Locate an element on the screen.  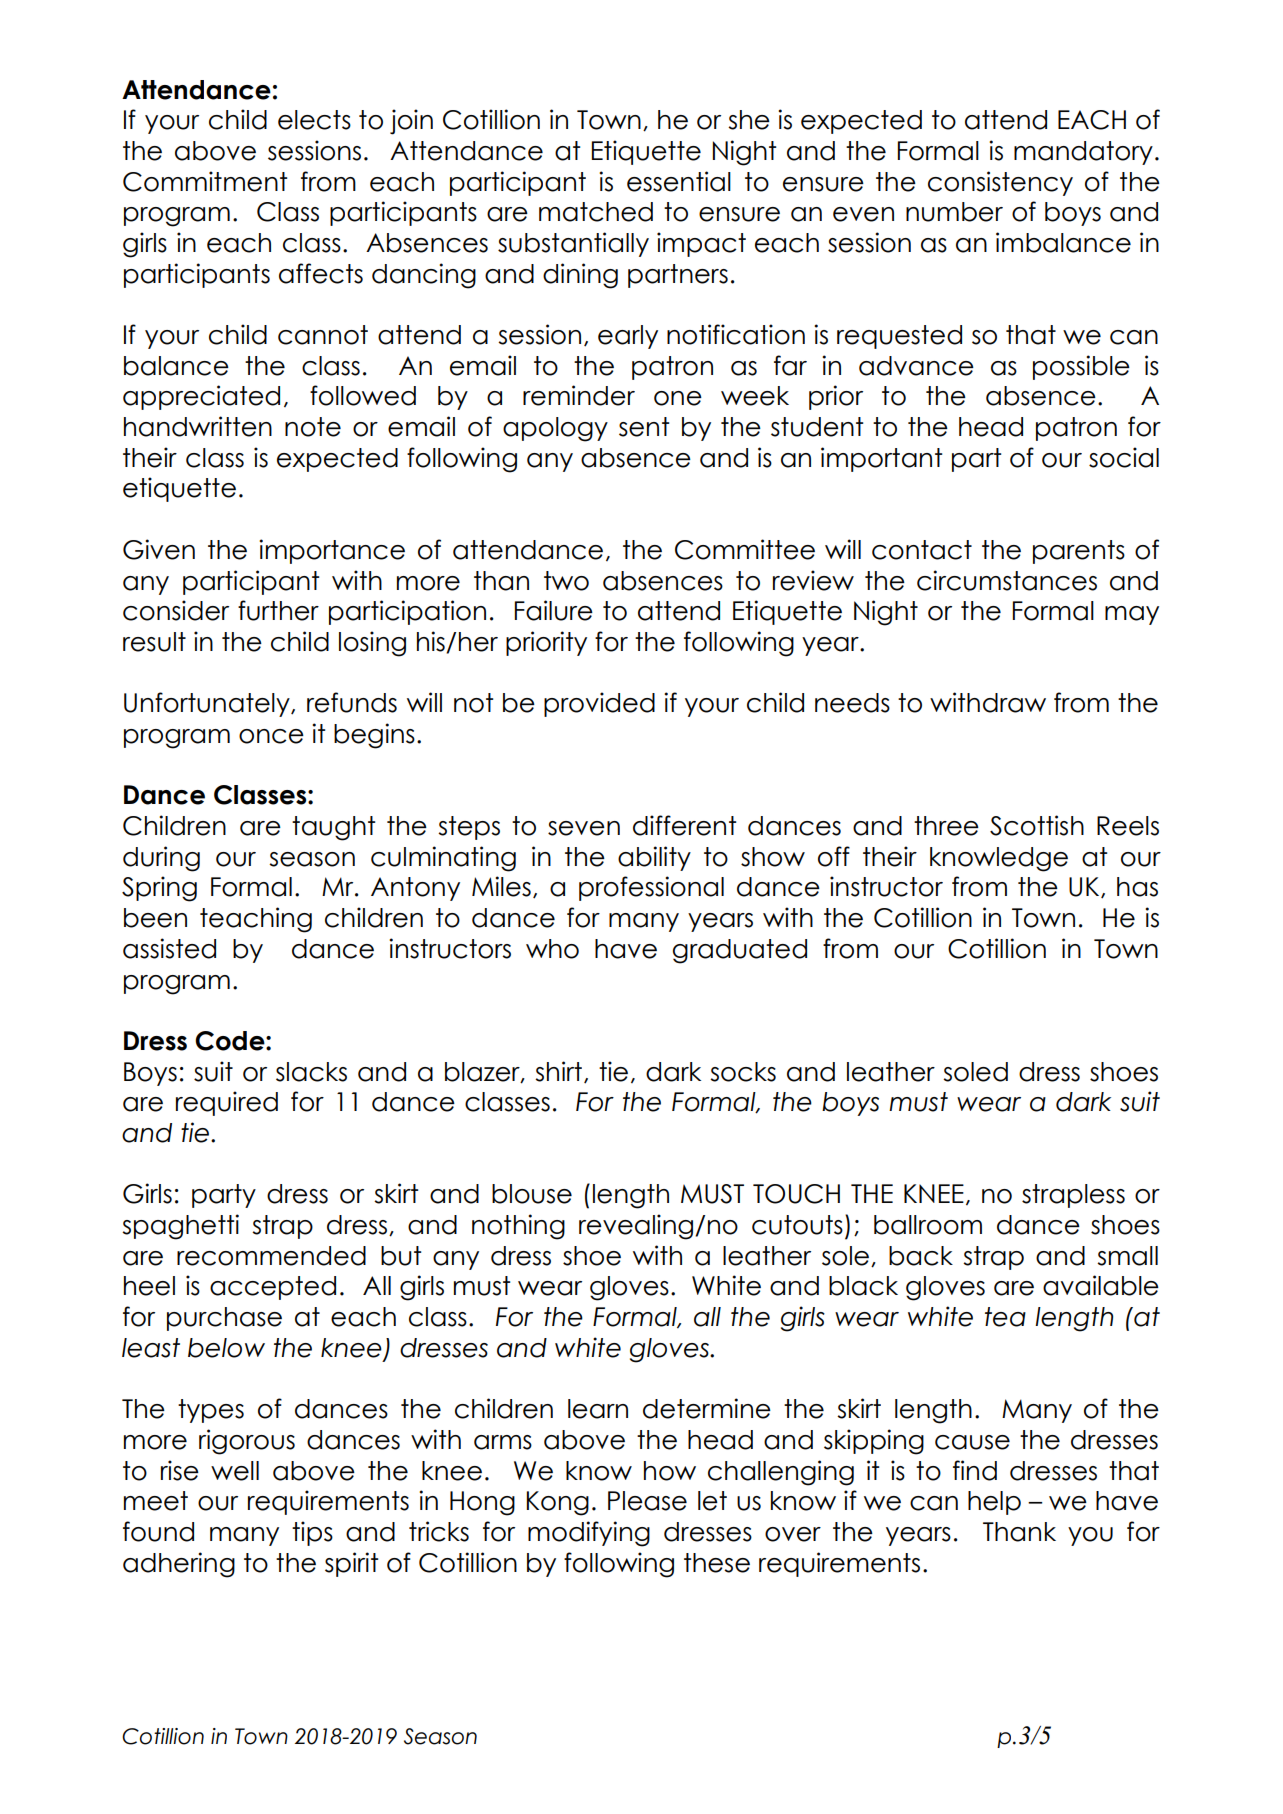
Commitment is located at coordinates (205, 181).
